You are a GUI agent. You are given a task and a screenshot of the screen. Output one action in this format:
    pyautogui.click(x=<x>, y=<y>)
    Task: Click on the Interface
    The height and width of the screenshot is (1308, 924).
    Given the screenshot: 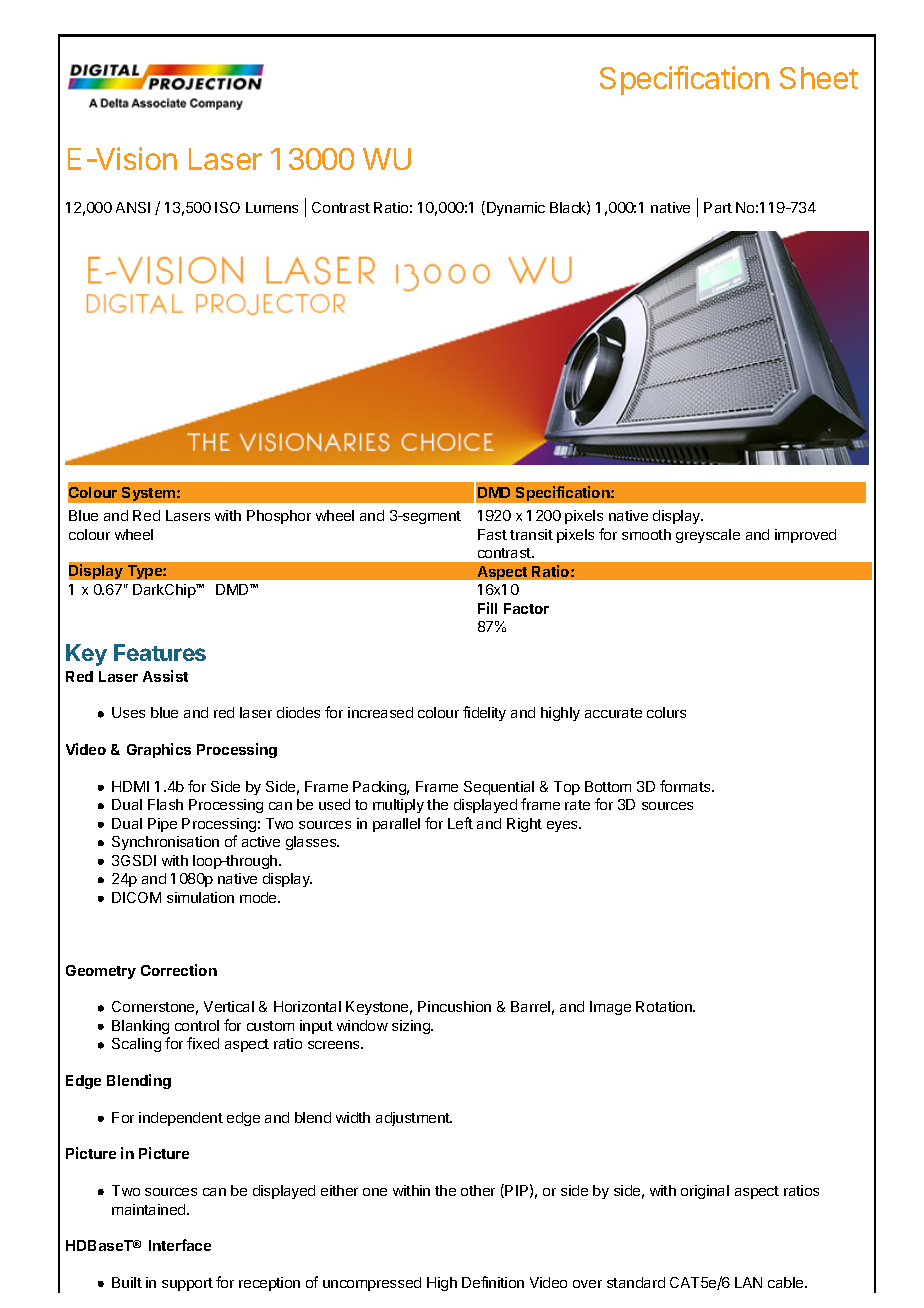 What is the action you would take?
    pyautogui.click(x=180, y=1245)
